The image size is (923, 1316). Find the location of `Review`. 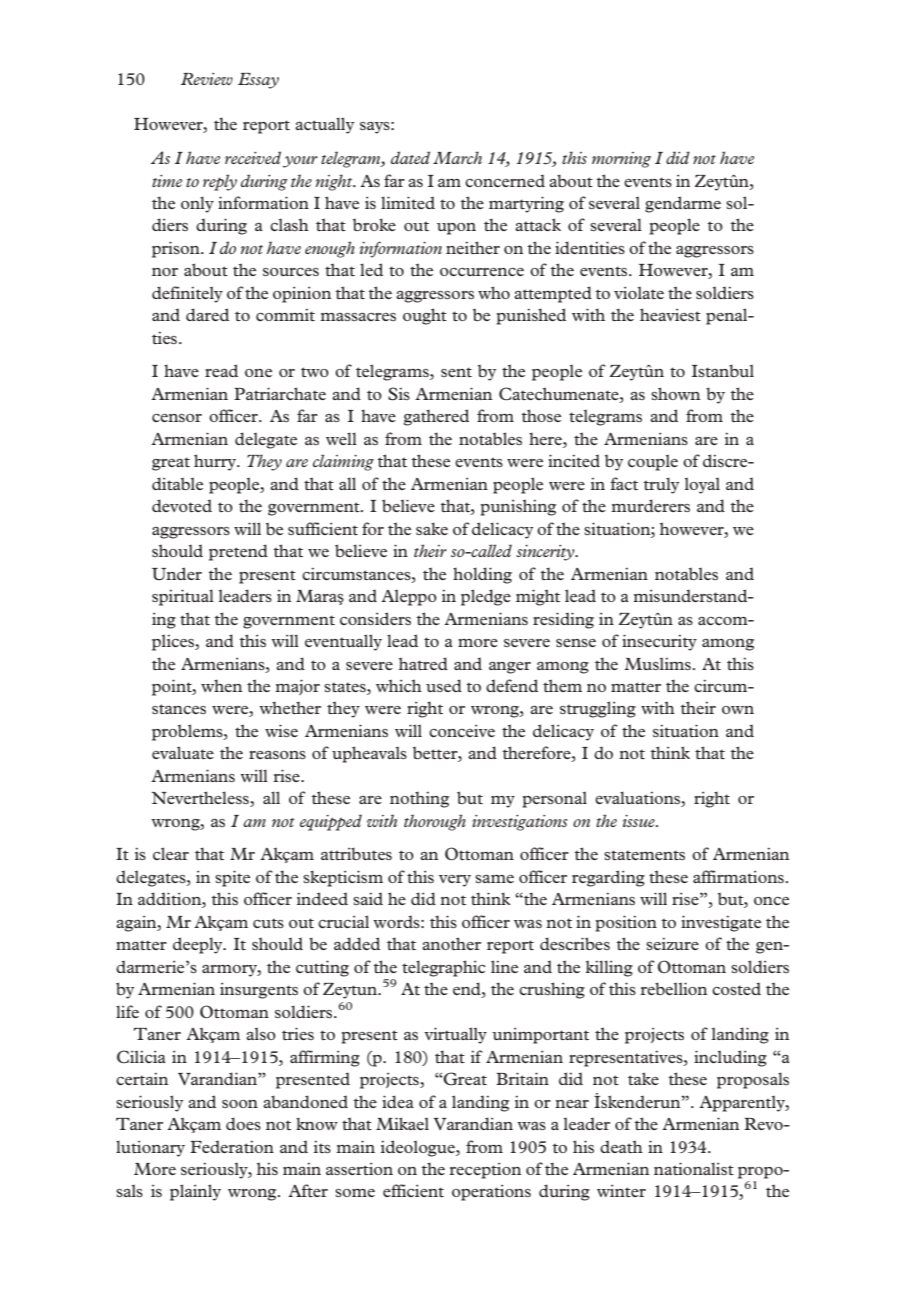

Review is located at coordinates (207, 79).
